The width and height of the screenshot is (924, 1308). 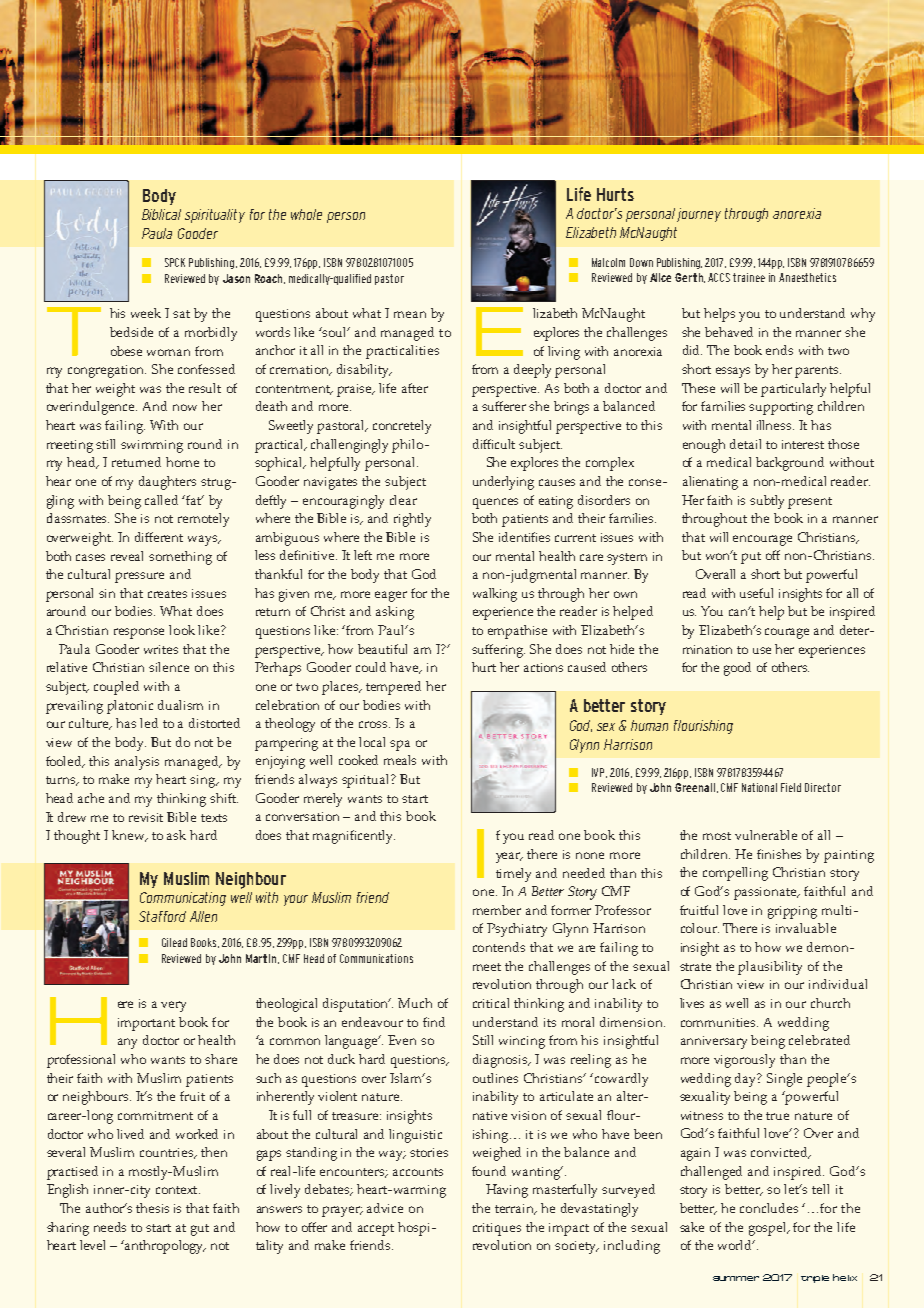 What do you see at coordinates (759, 787) in the screenshot?
I see `National` at bounding box center [759, 787].
